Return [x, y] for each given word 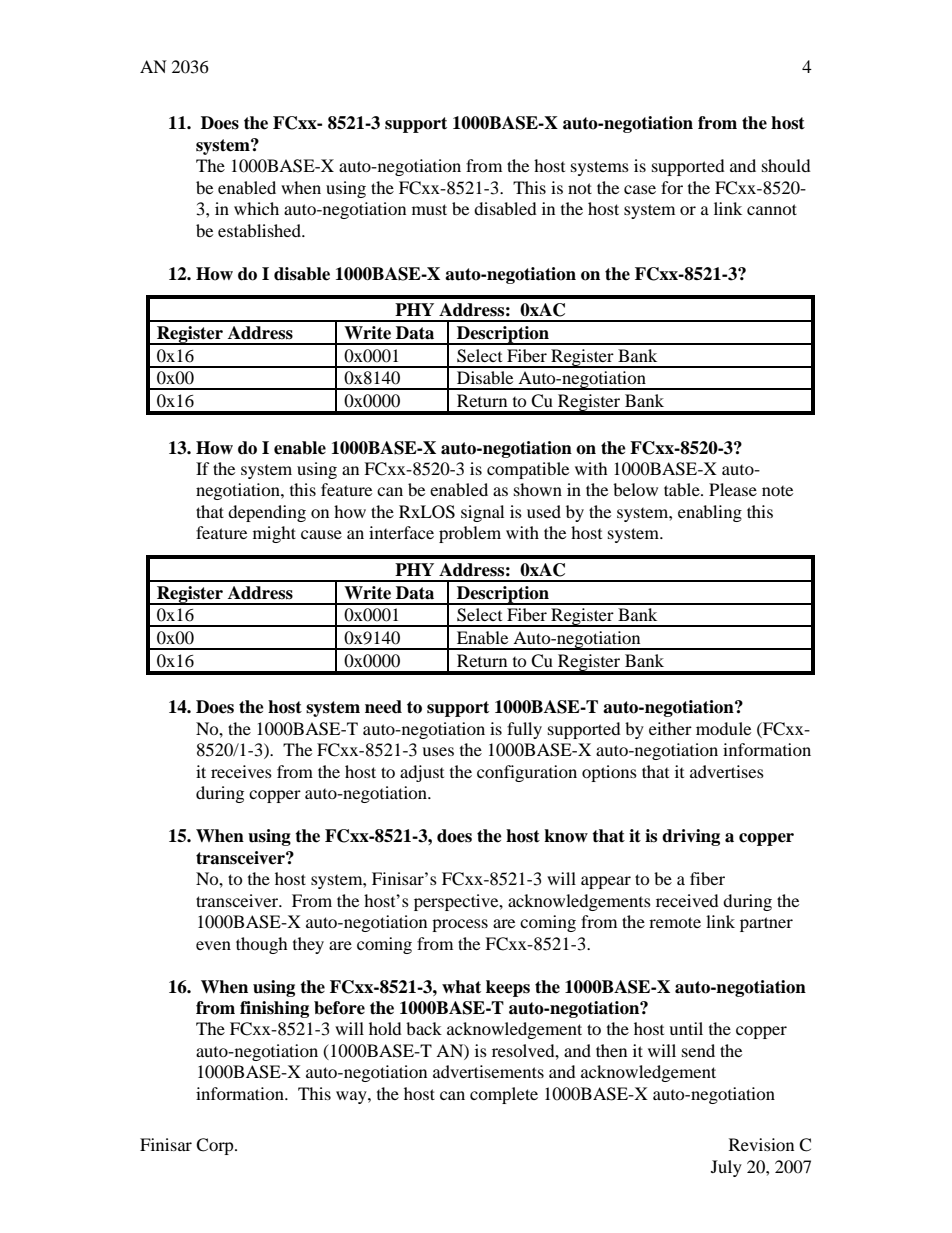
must [429, 209]
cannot [772, 209]
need [383, 707]
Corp [216, 1146]
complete [504, 1095]
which [256, 208]
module [723, 728]
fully [524, 730]
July [726, 1168]
